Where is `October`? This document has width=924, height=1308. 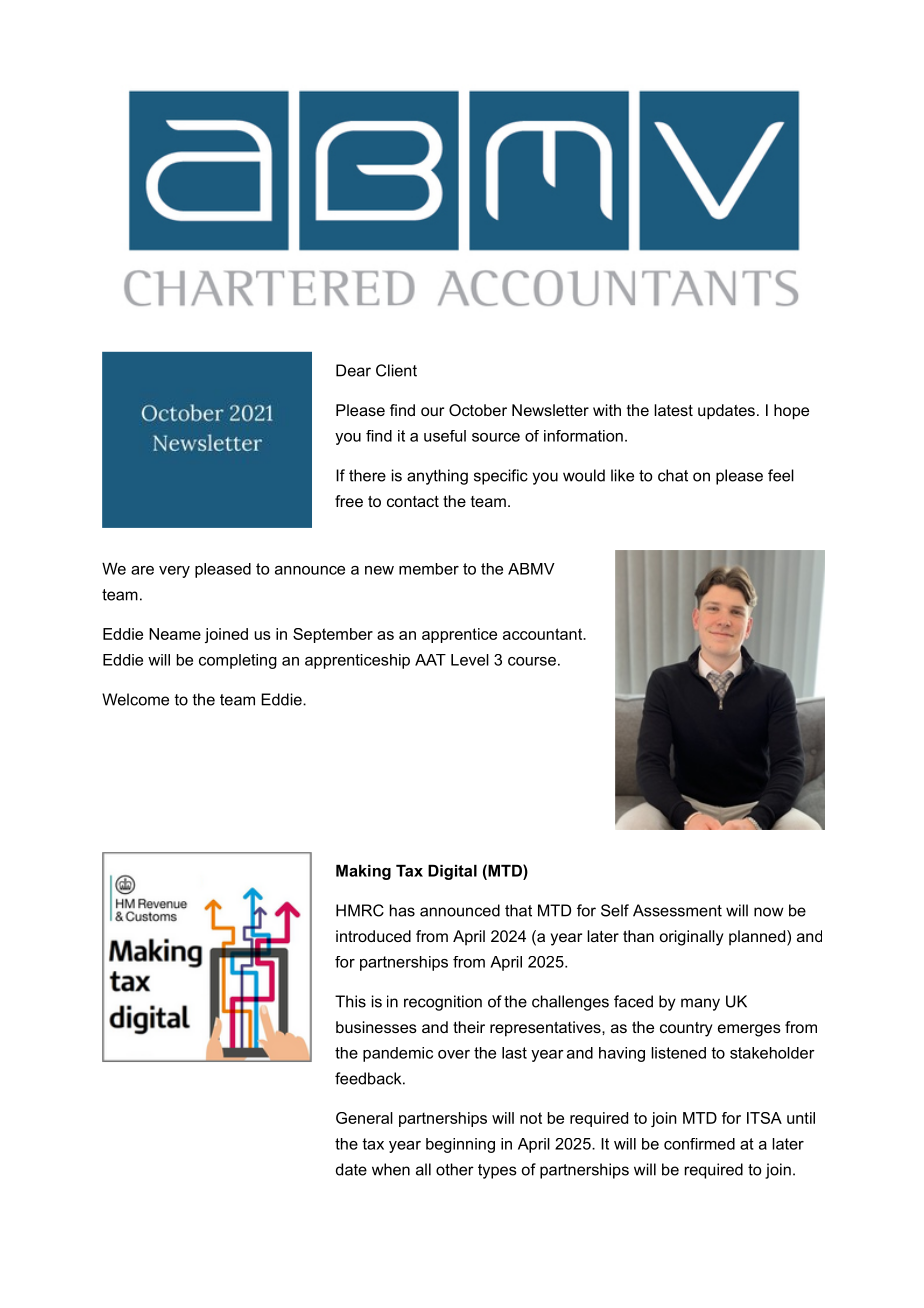 October is located at coordinates (478, 410).
